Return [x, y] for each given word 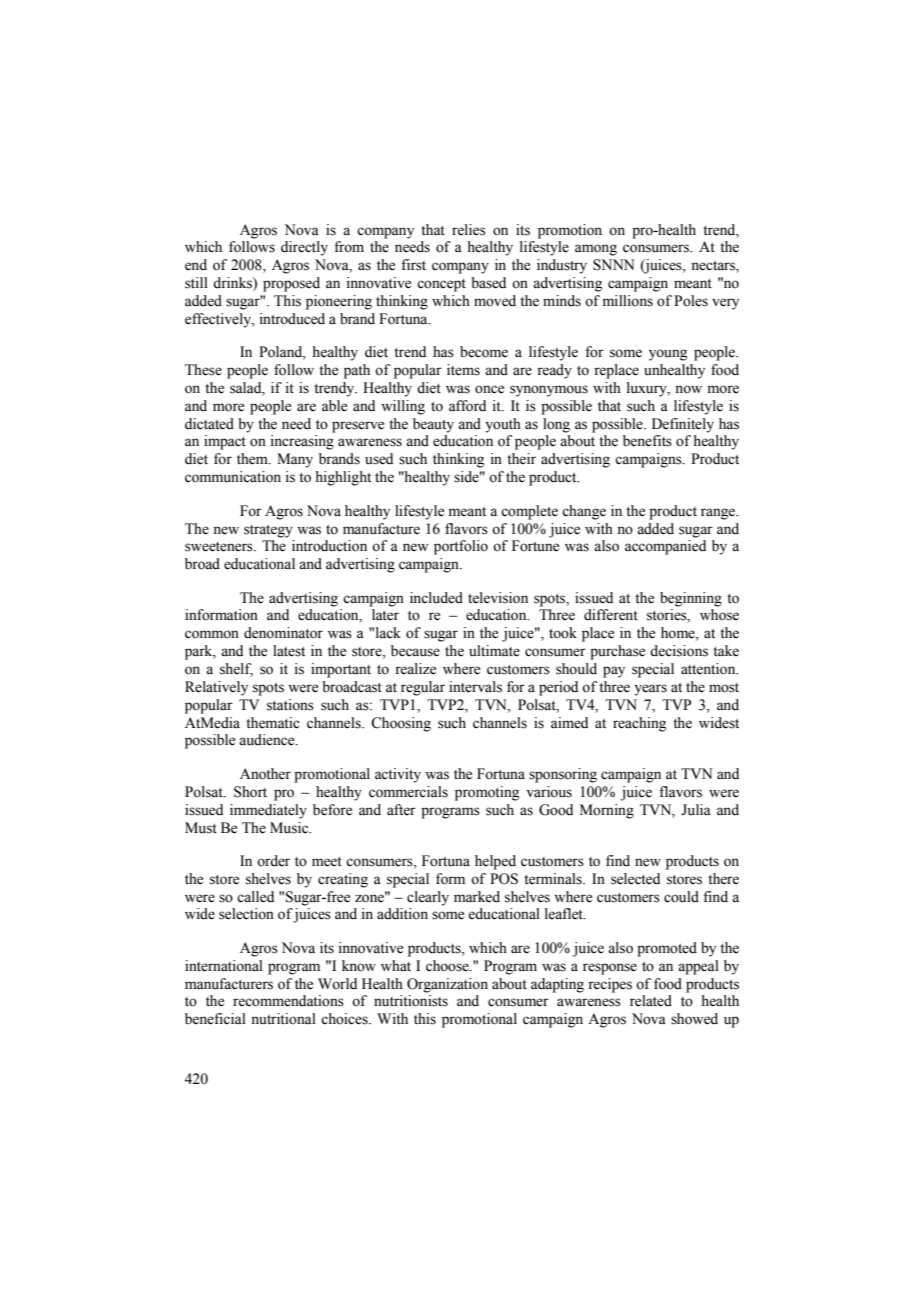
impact [225, 442]
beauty [433, 425]
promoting [487, 793]
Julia [696, 810]
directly [304, 248]
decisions [679, 651]
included [436, 598]
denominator [283, 633]
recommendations [288, 1001]
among [596, 250]
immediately [268, 811]
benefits [647, 441]
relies [469, 230]
